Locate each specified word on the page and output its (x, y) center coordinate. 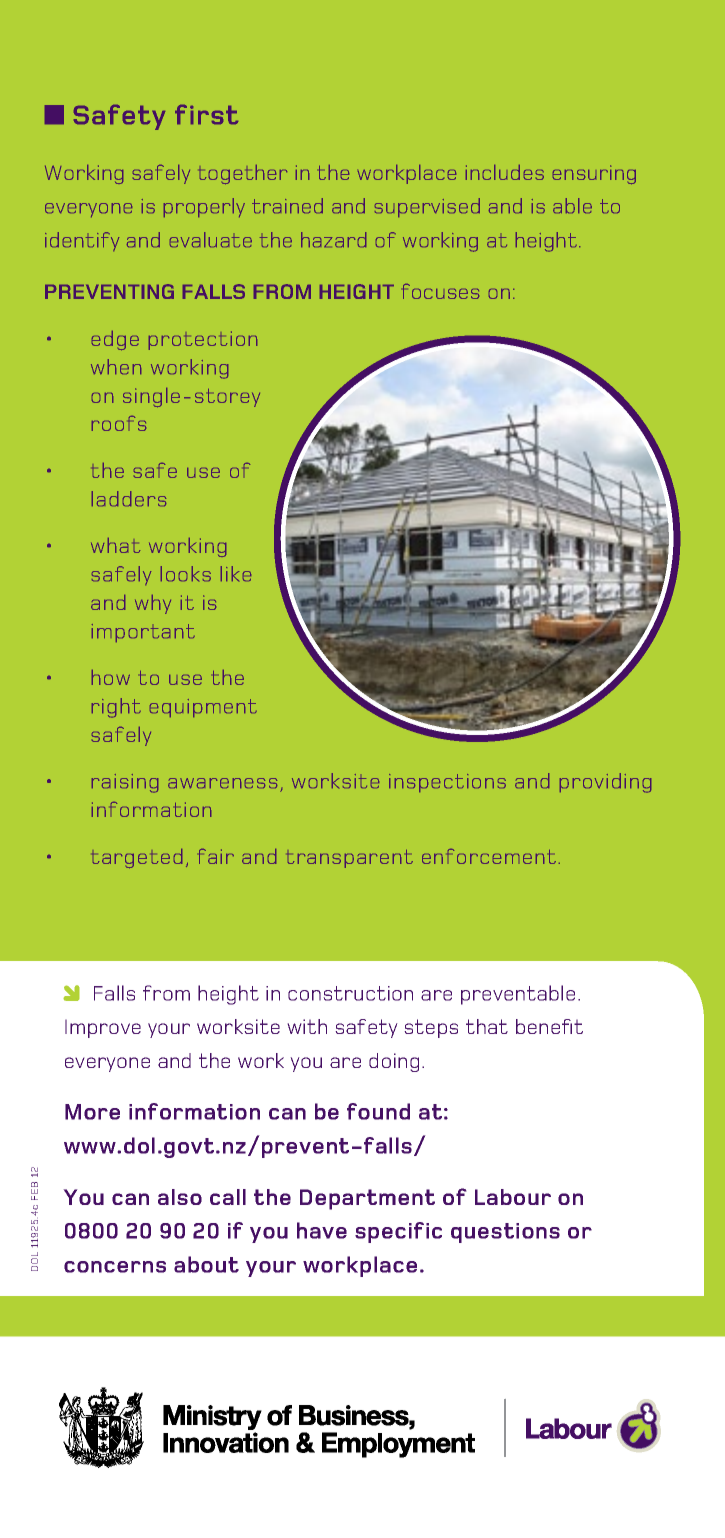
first (206, 114)
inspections (447, 783)
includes (505, 172)
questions (505, 1233)
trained (287, 205)
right (116, 708)
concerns (115, 1267)
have (322, 1230)
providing (605, 783)
